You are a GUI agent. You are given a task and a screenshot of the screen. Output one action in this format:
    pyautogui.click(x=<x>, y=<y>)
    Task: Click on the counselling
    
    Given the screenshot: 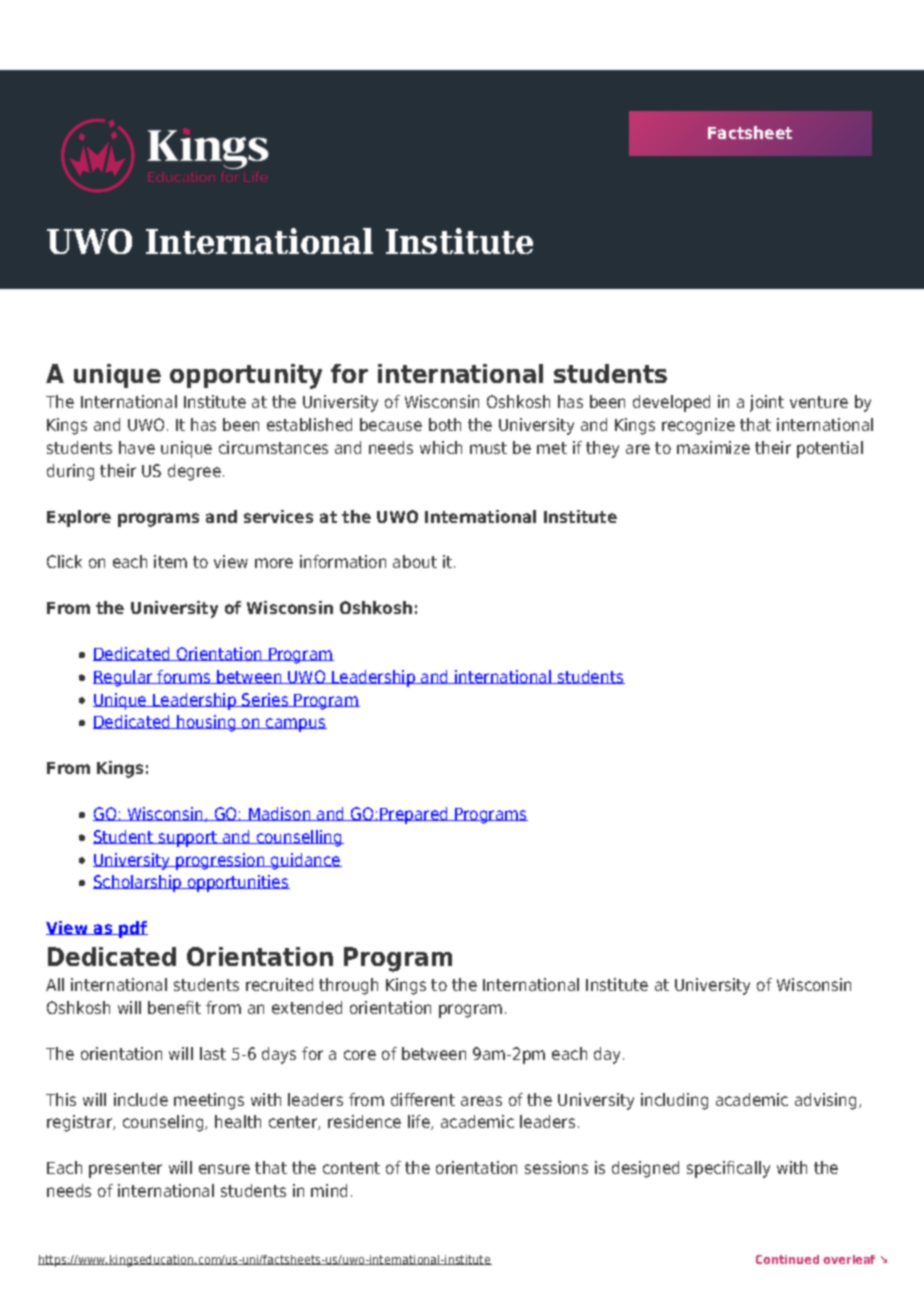 What is the action you would take?
    pyautogui.click(x=299, y=838)
